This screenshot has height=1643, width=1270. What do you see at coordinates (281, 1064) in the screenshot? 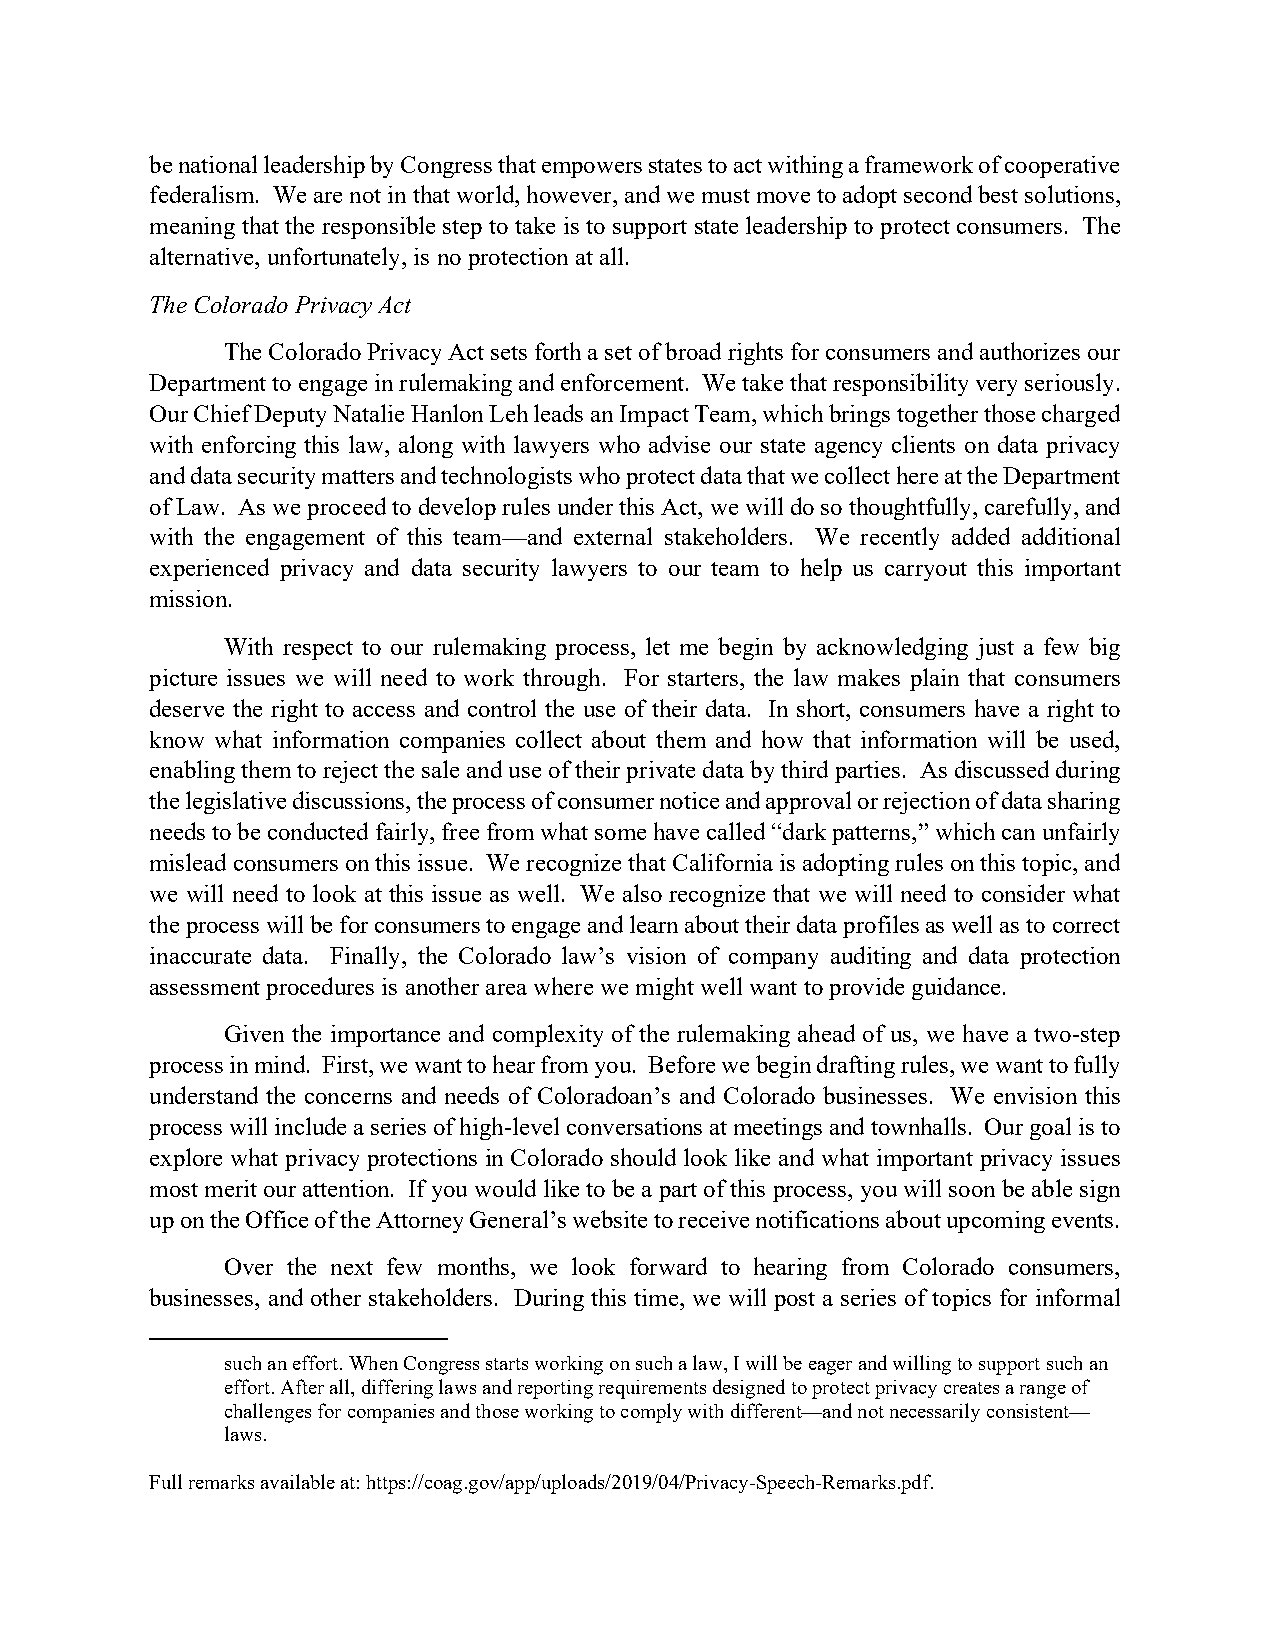
I see `mind` at bounding box center [281, 1064].
